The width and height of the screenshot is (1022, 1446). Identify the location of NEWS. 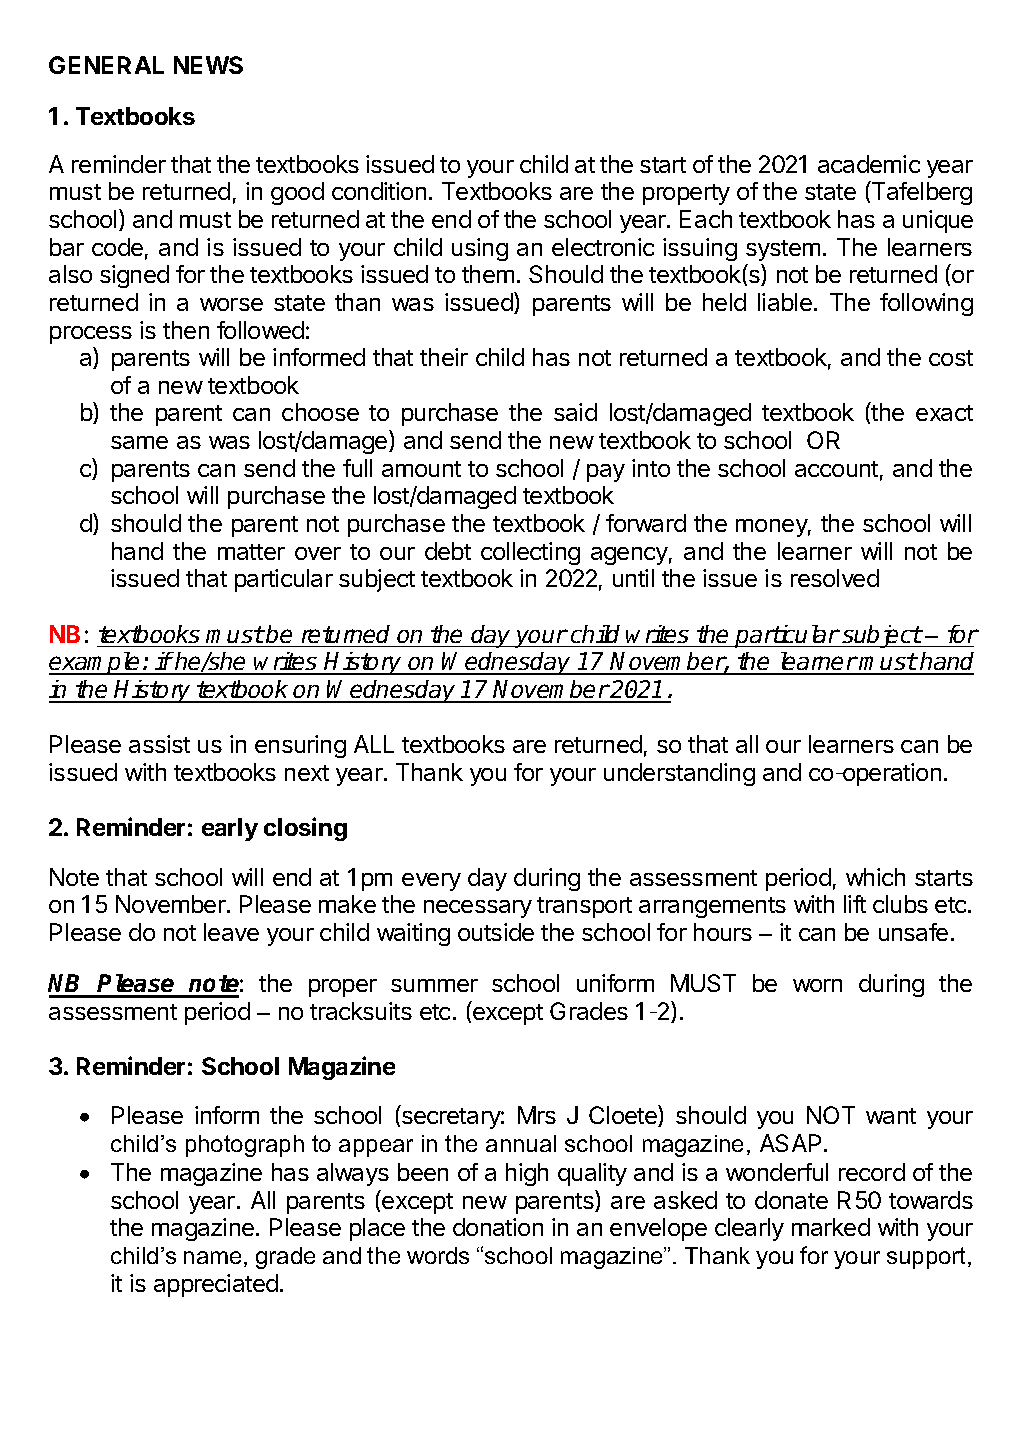
(208, 65).
